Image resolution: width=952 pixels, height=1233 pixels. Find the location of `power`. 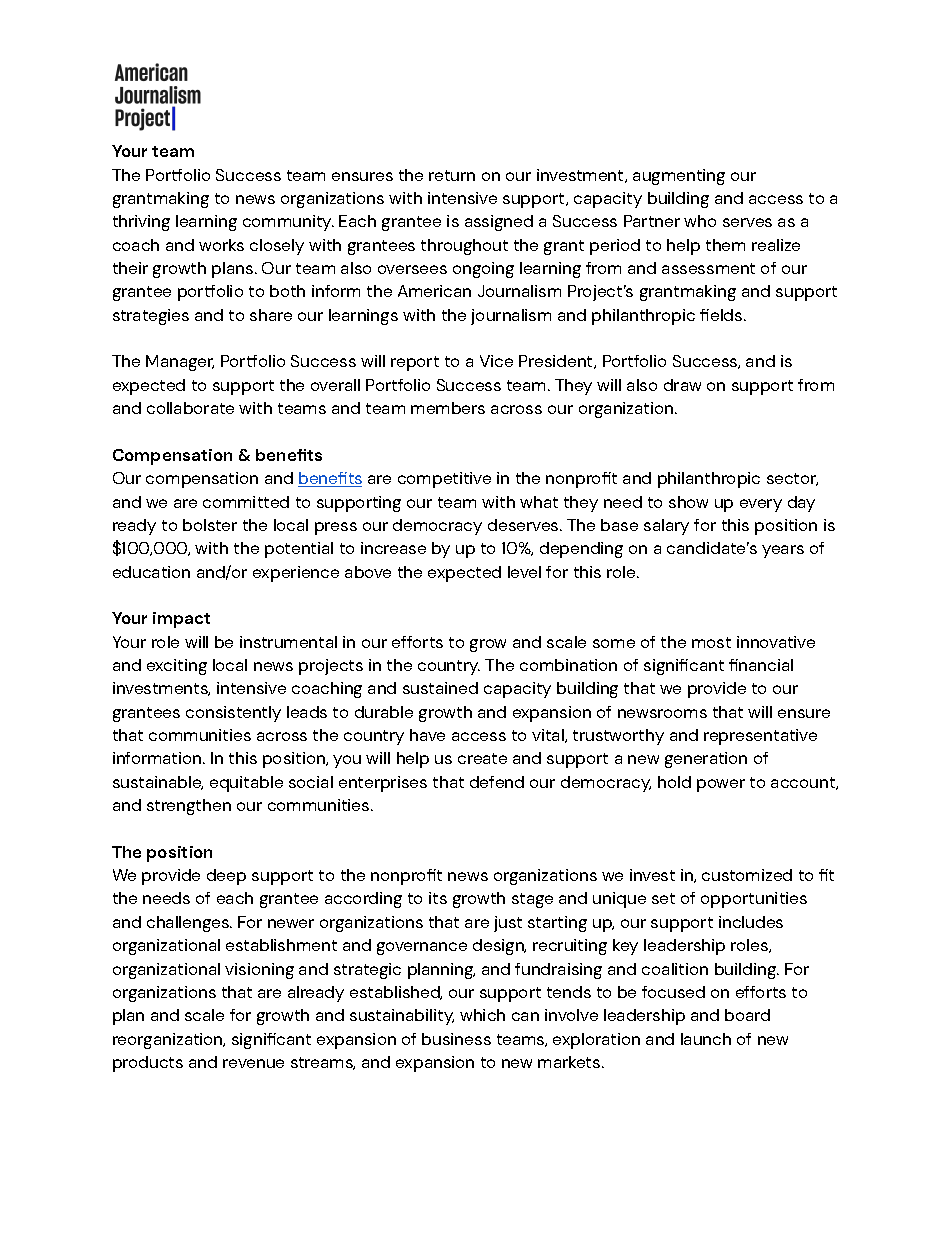

power is located at coordinates (721, 785).
